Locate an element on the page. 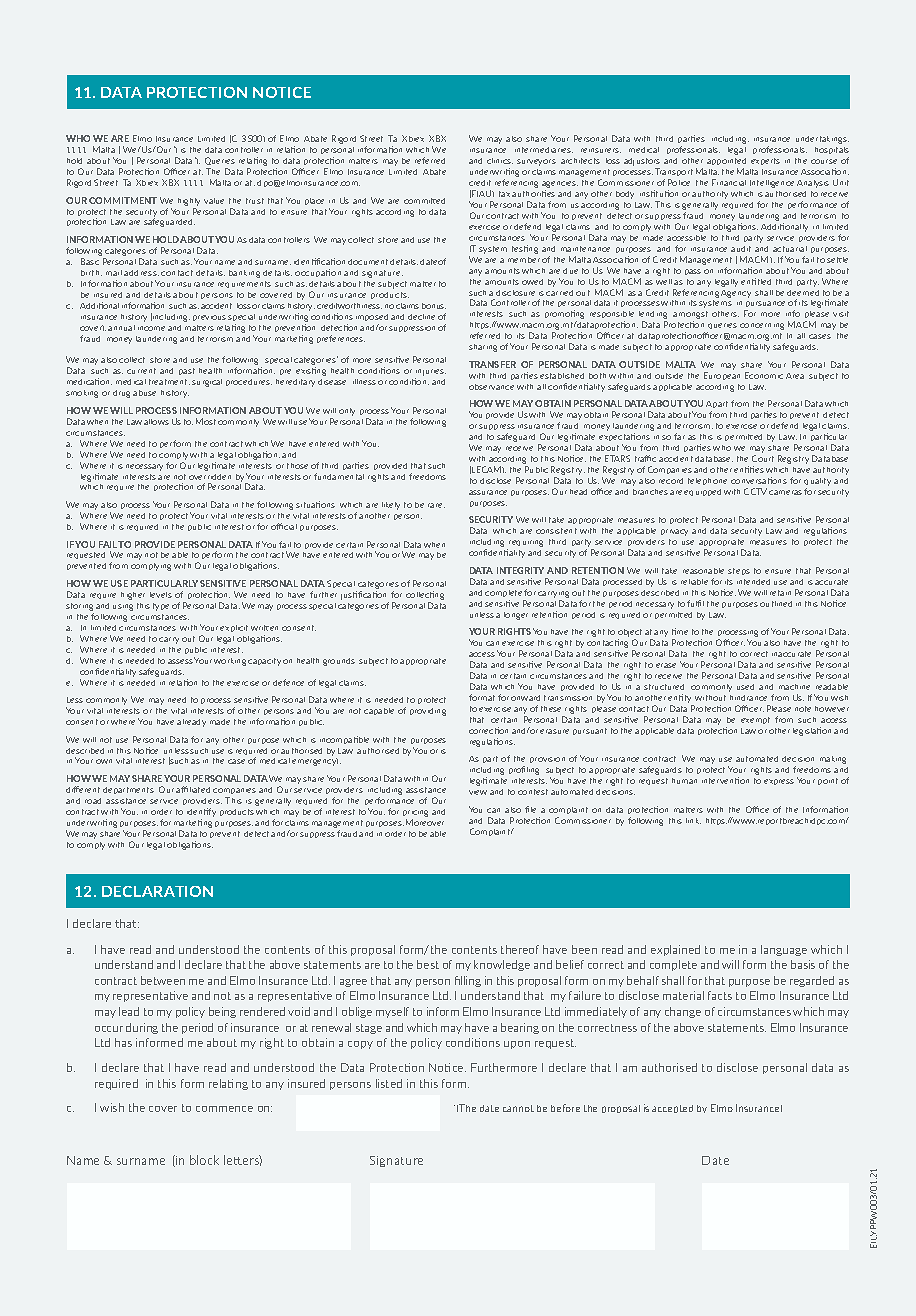 The width and height of the page is (916, 1316). accepted is located at coordinates (672, 1109).
